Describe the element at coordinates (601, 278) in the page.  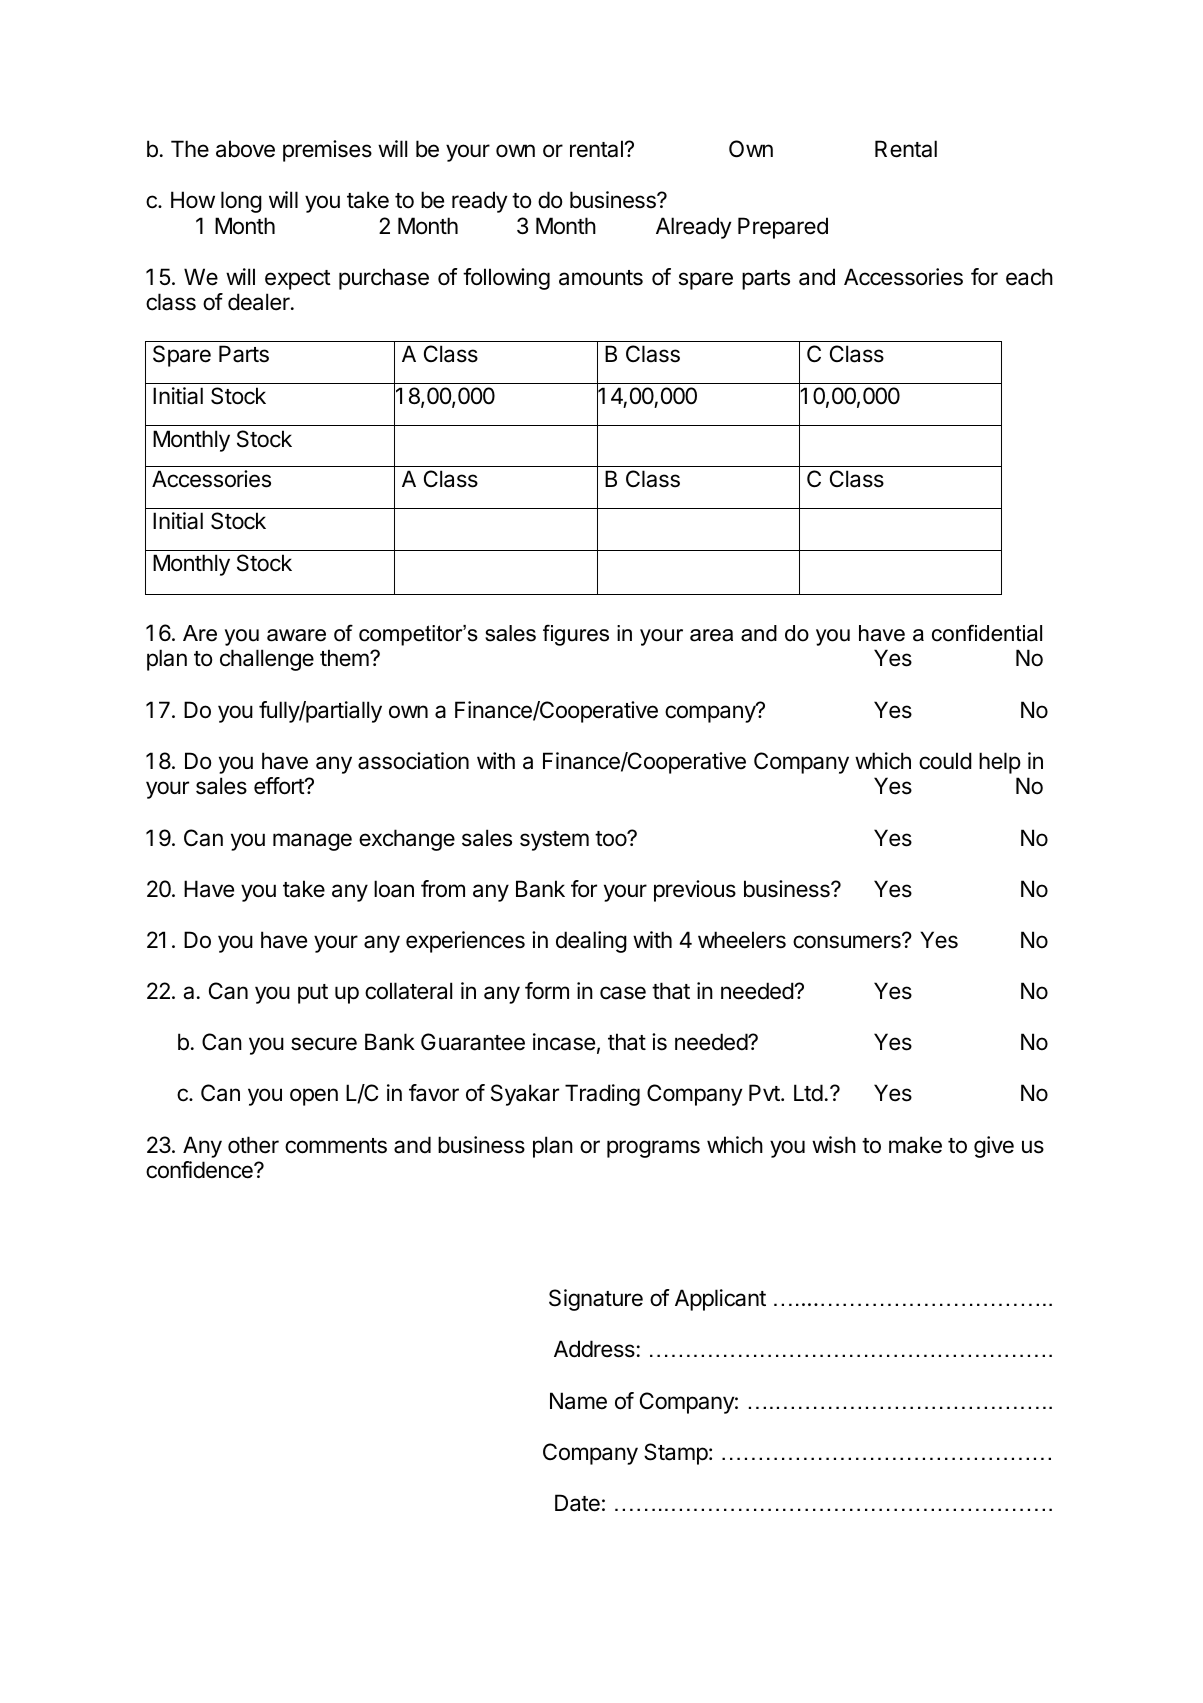
I see `amounts` at that location.
